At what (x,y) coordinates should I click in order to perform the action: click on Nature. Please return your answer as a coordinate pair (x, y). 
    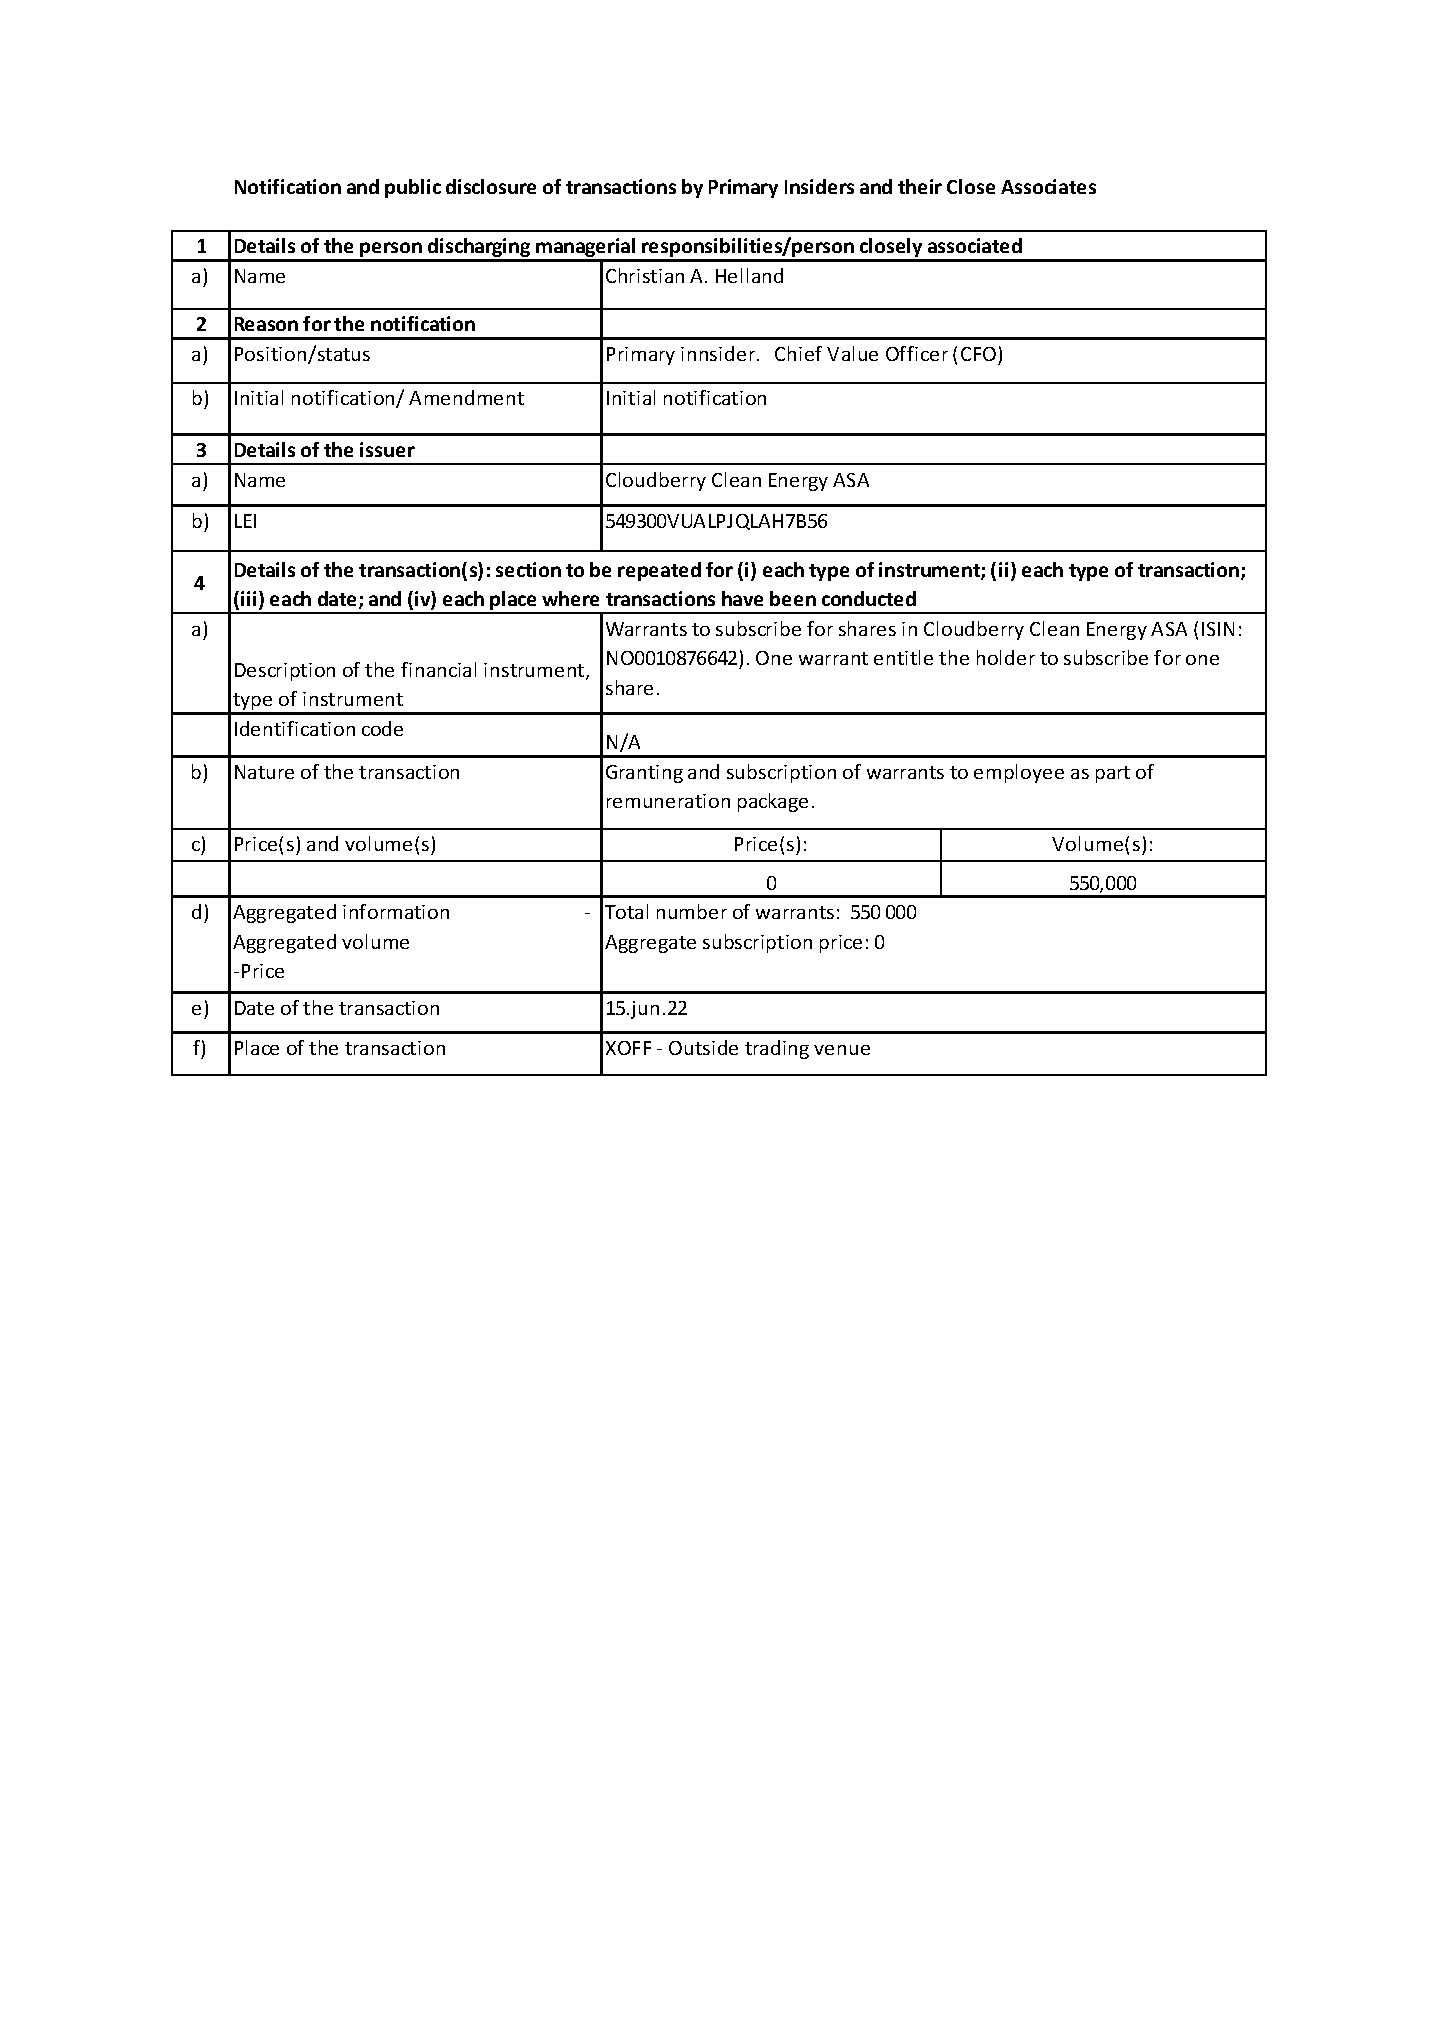
    Looking at the image, I should click on (264, 772).
